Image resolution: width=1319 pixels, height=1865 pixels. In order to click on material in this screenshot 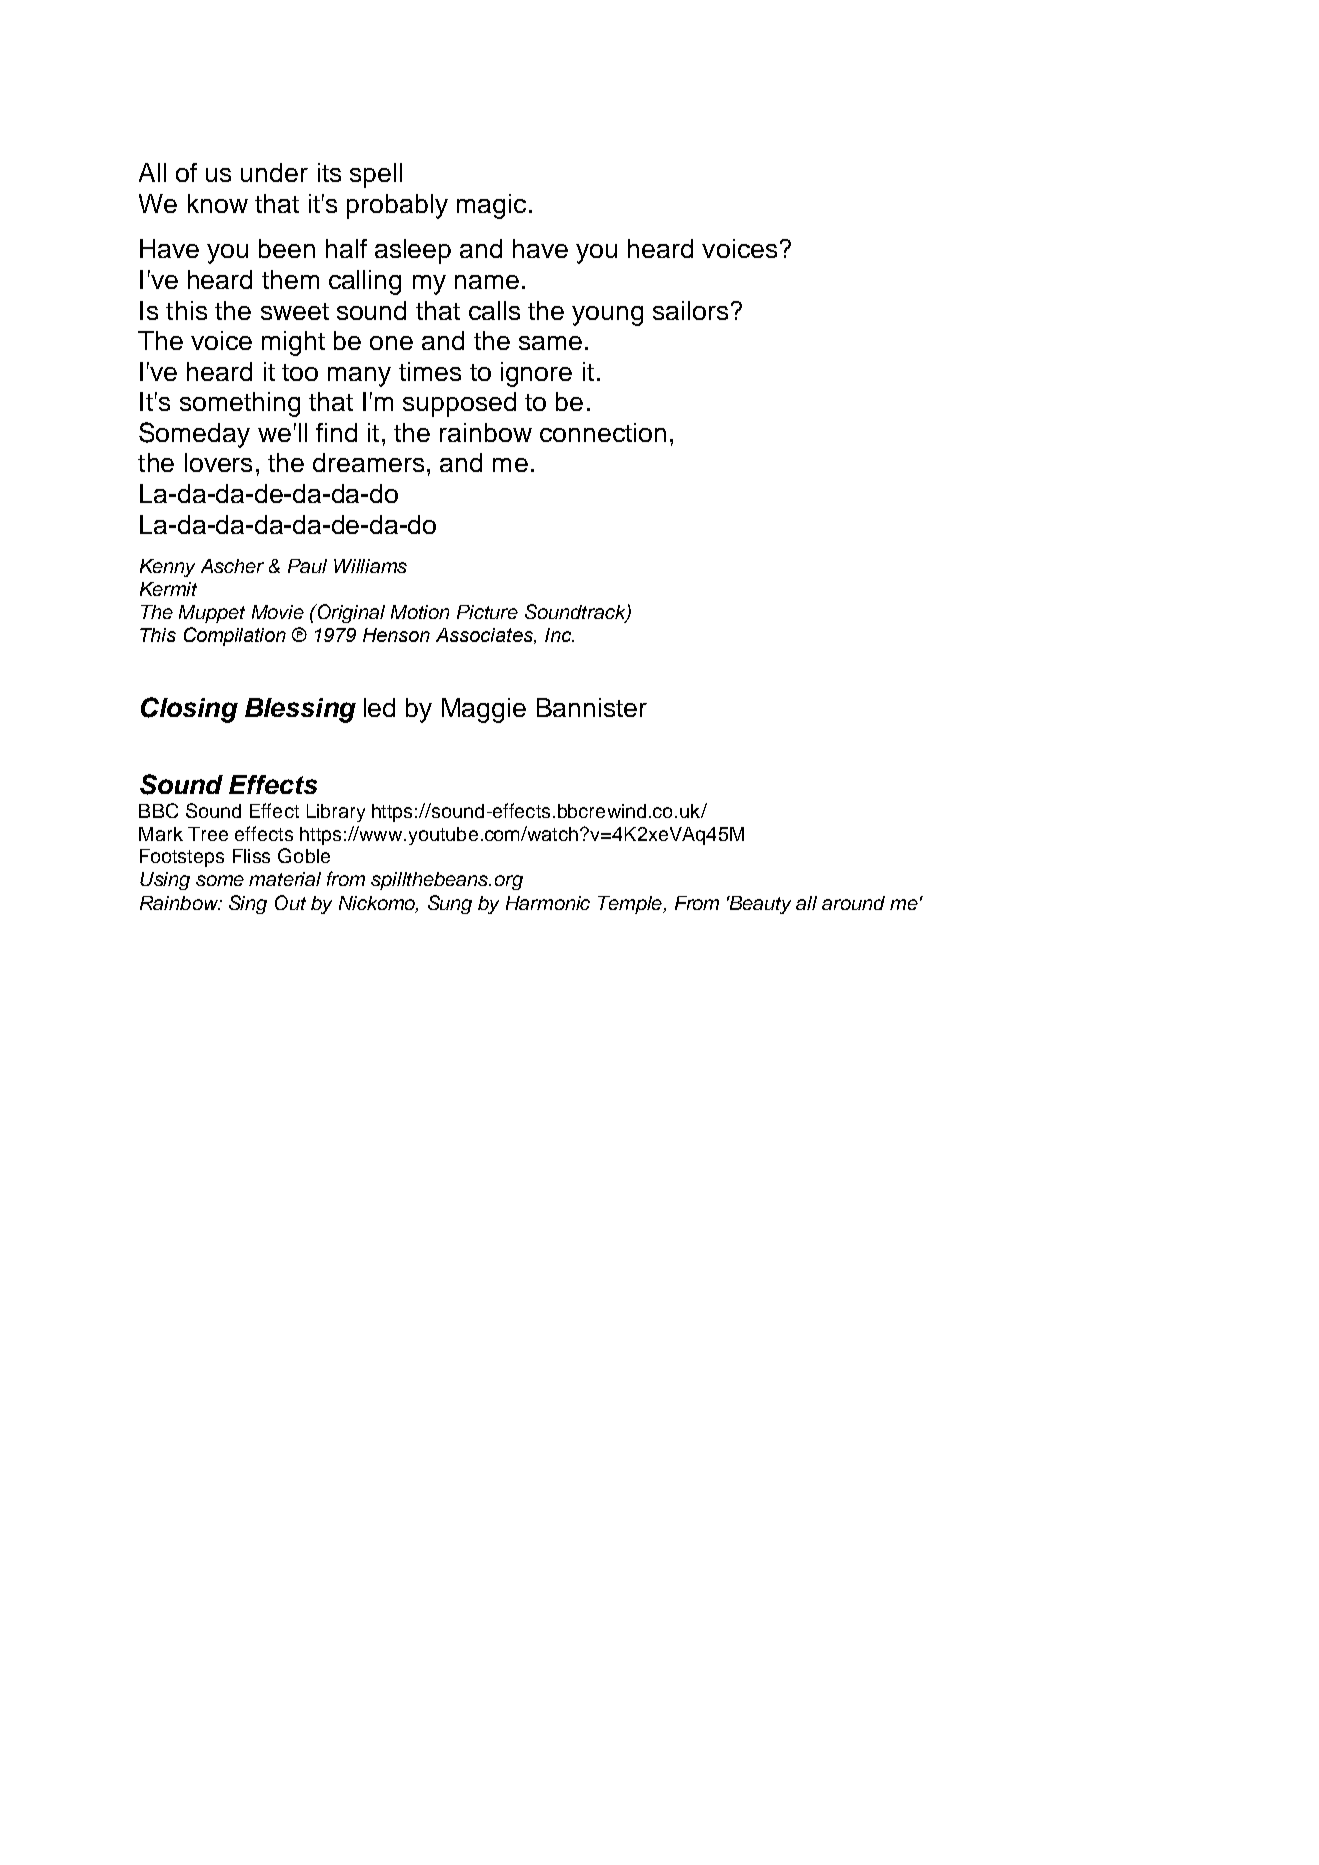, I will do `click(285, 879)`.
